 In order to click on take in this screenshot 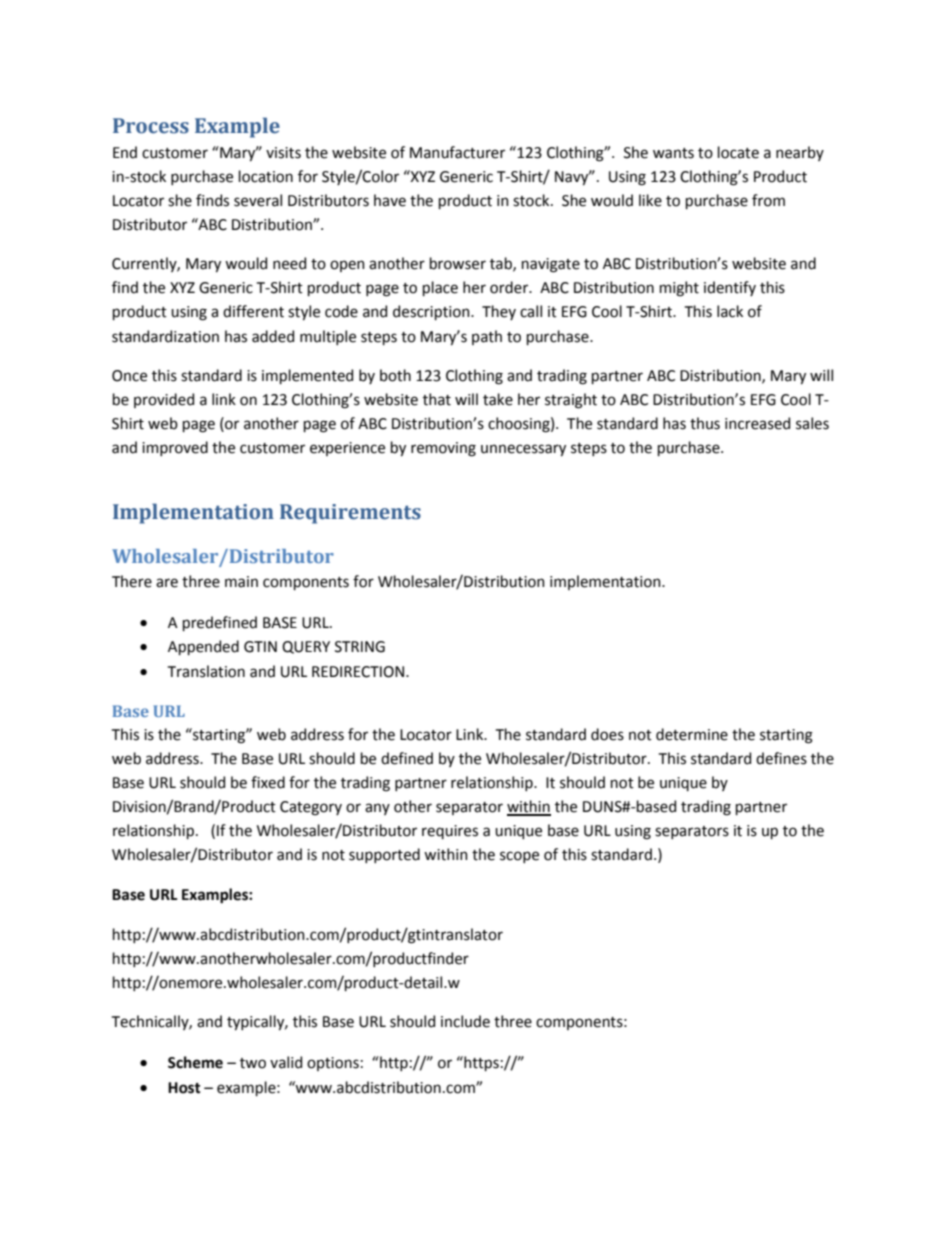, I will do `click(498, 399)`.
